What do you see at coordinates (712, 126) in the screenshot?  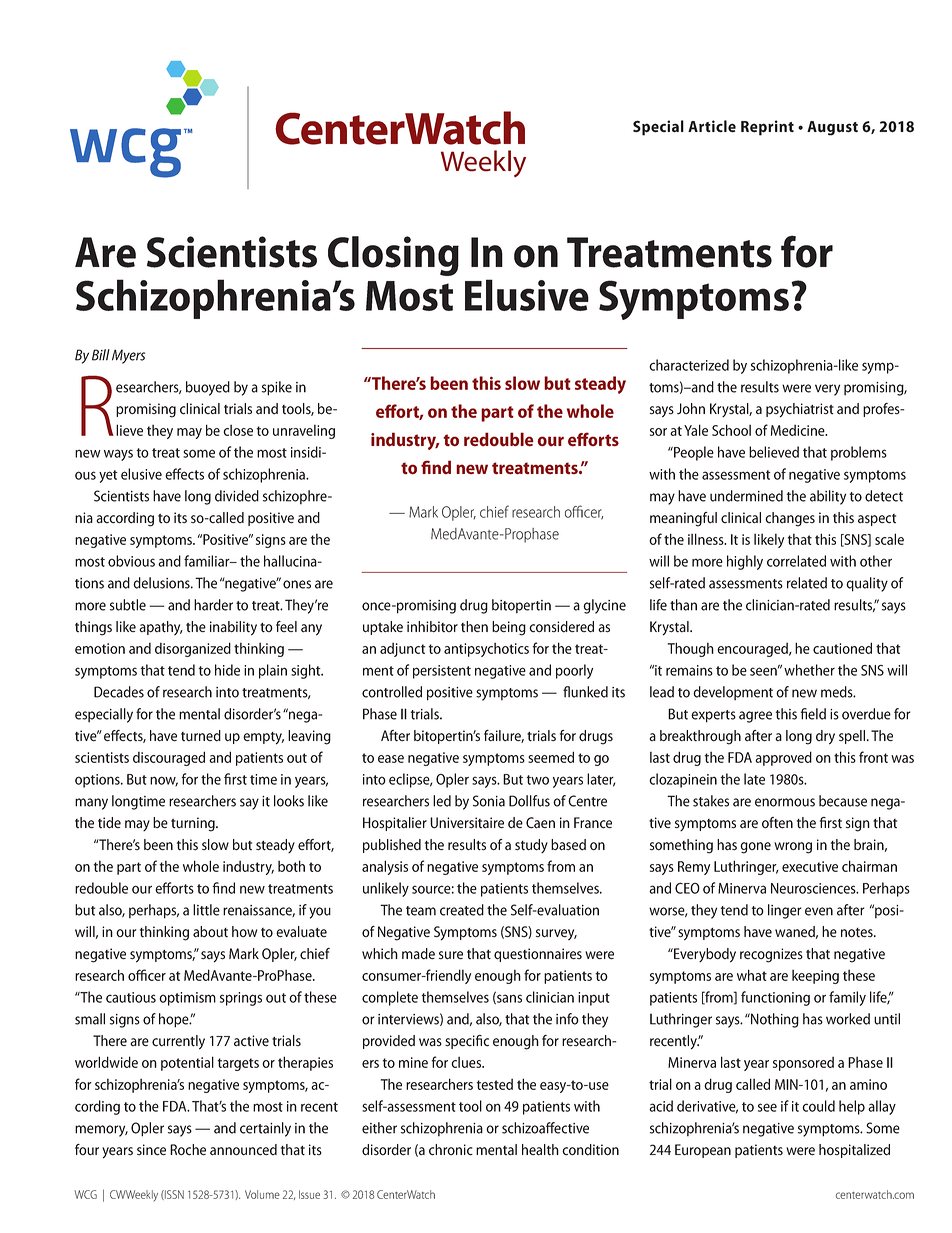 I see `Article` at bounding box center [712, 126].
